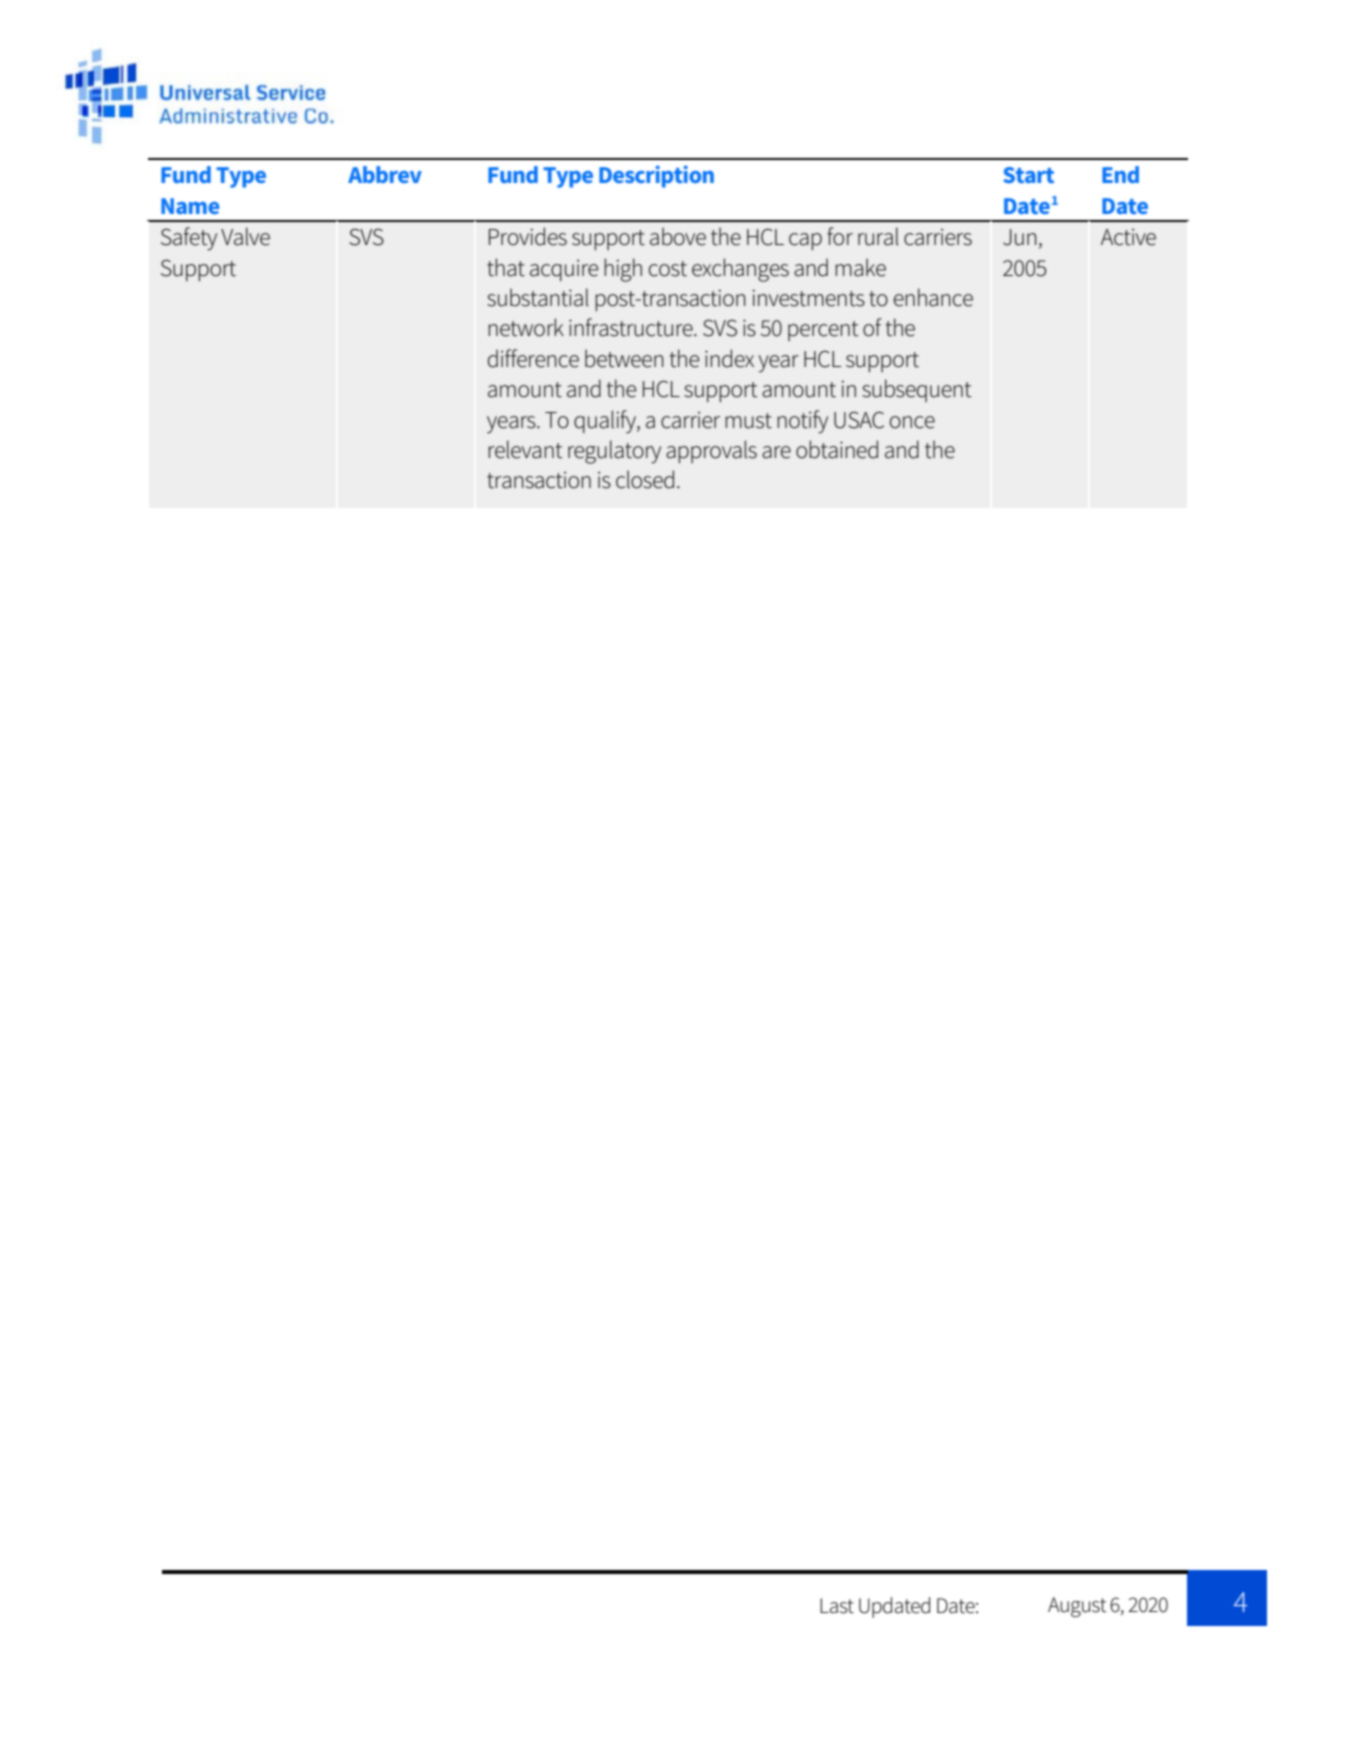  Describe the element at coordinates (1077, 1607) in the document. I see `August` at that location.
